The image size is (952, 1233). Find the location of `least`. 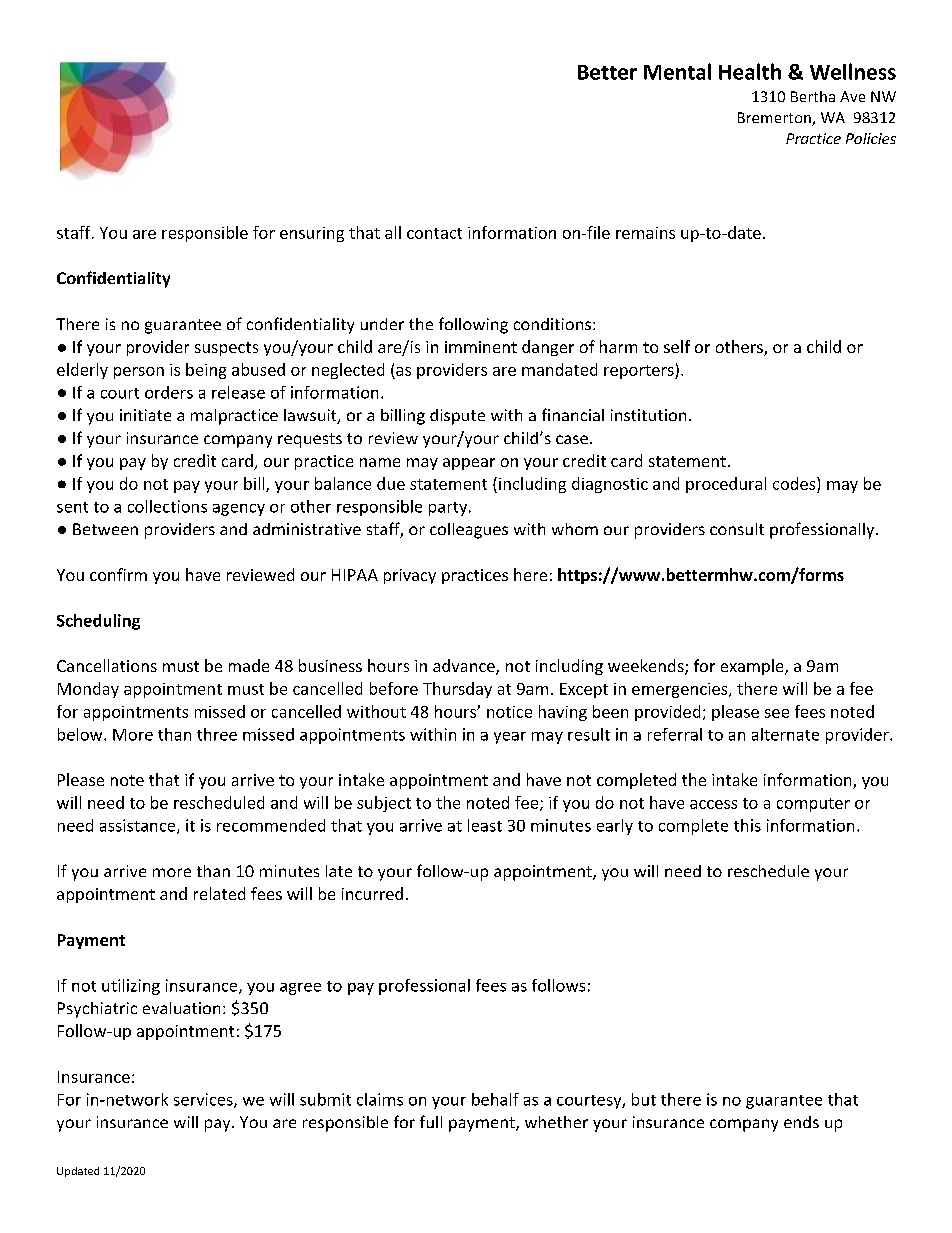

least is located at coordinates (485, 825).
